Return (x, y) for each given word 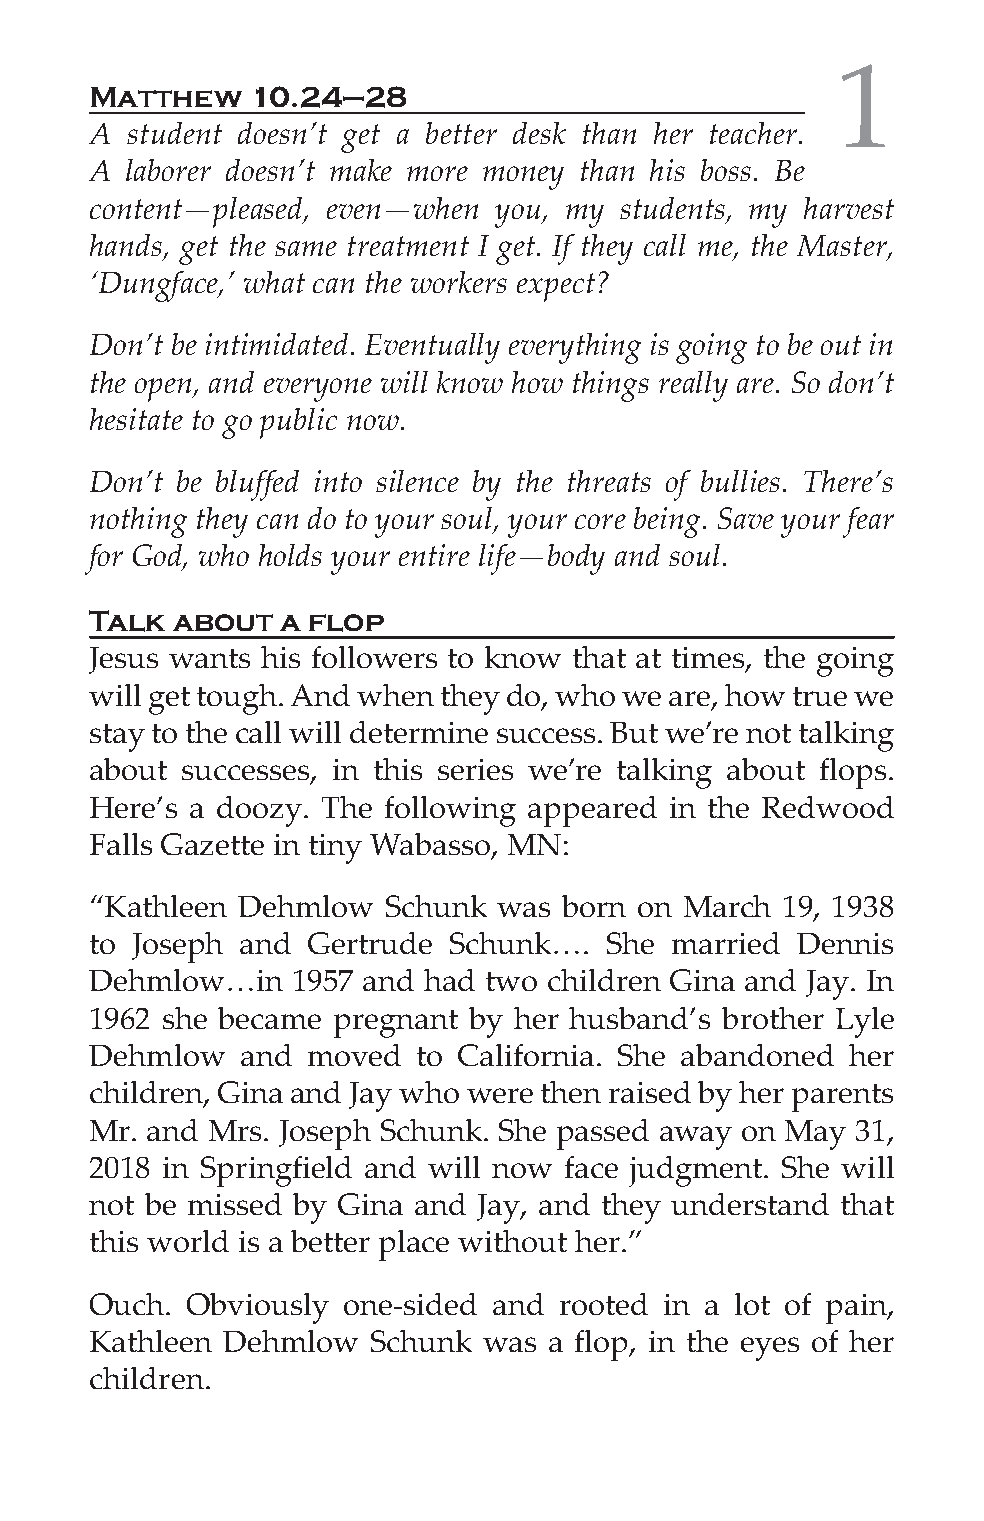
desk (539, 133)
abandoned (757, 1055)
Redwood (828, 807)
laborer (168, 170)
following (450, 811)
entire (434, 555)
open (165, 390)
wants (209, 658)
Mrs (237, 1130)
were (500, 1095)
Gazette (212, 844)
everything (575, 348)
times (709, 659)
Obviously (258, 1308)
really (693, 386)
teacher (755, 133)
